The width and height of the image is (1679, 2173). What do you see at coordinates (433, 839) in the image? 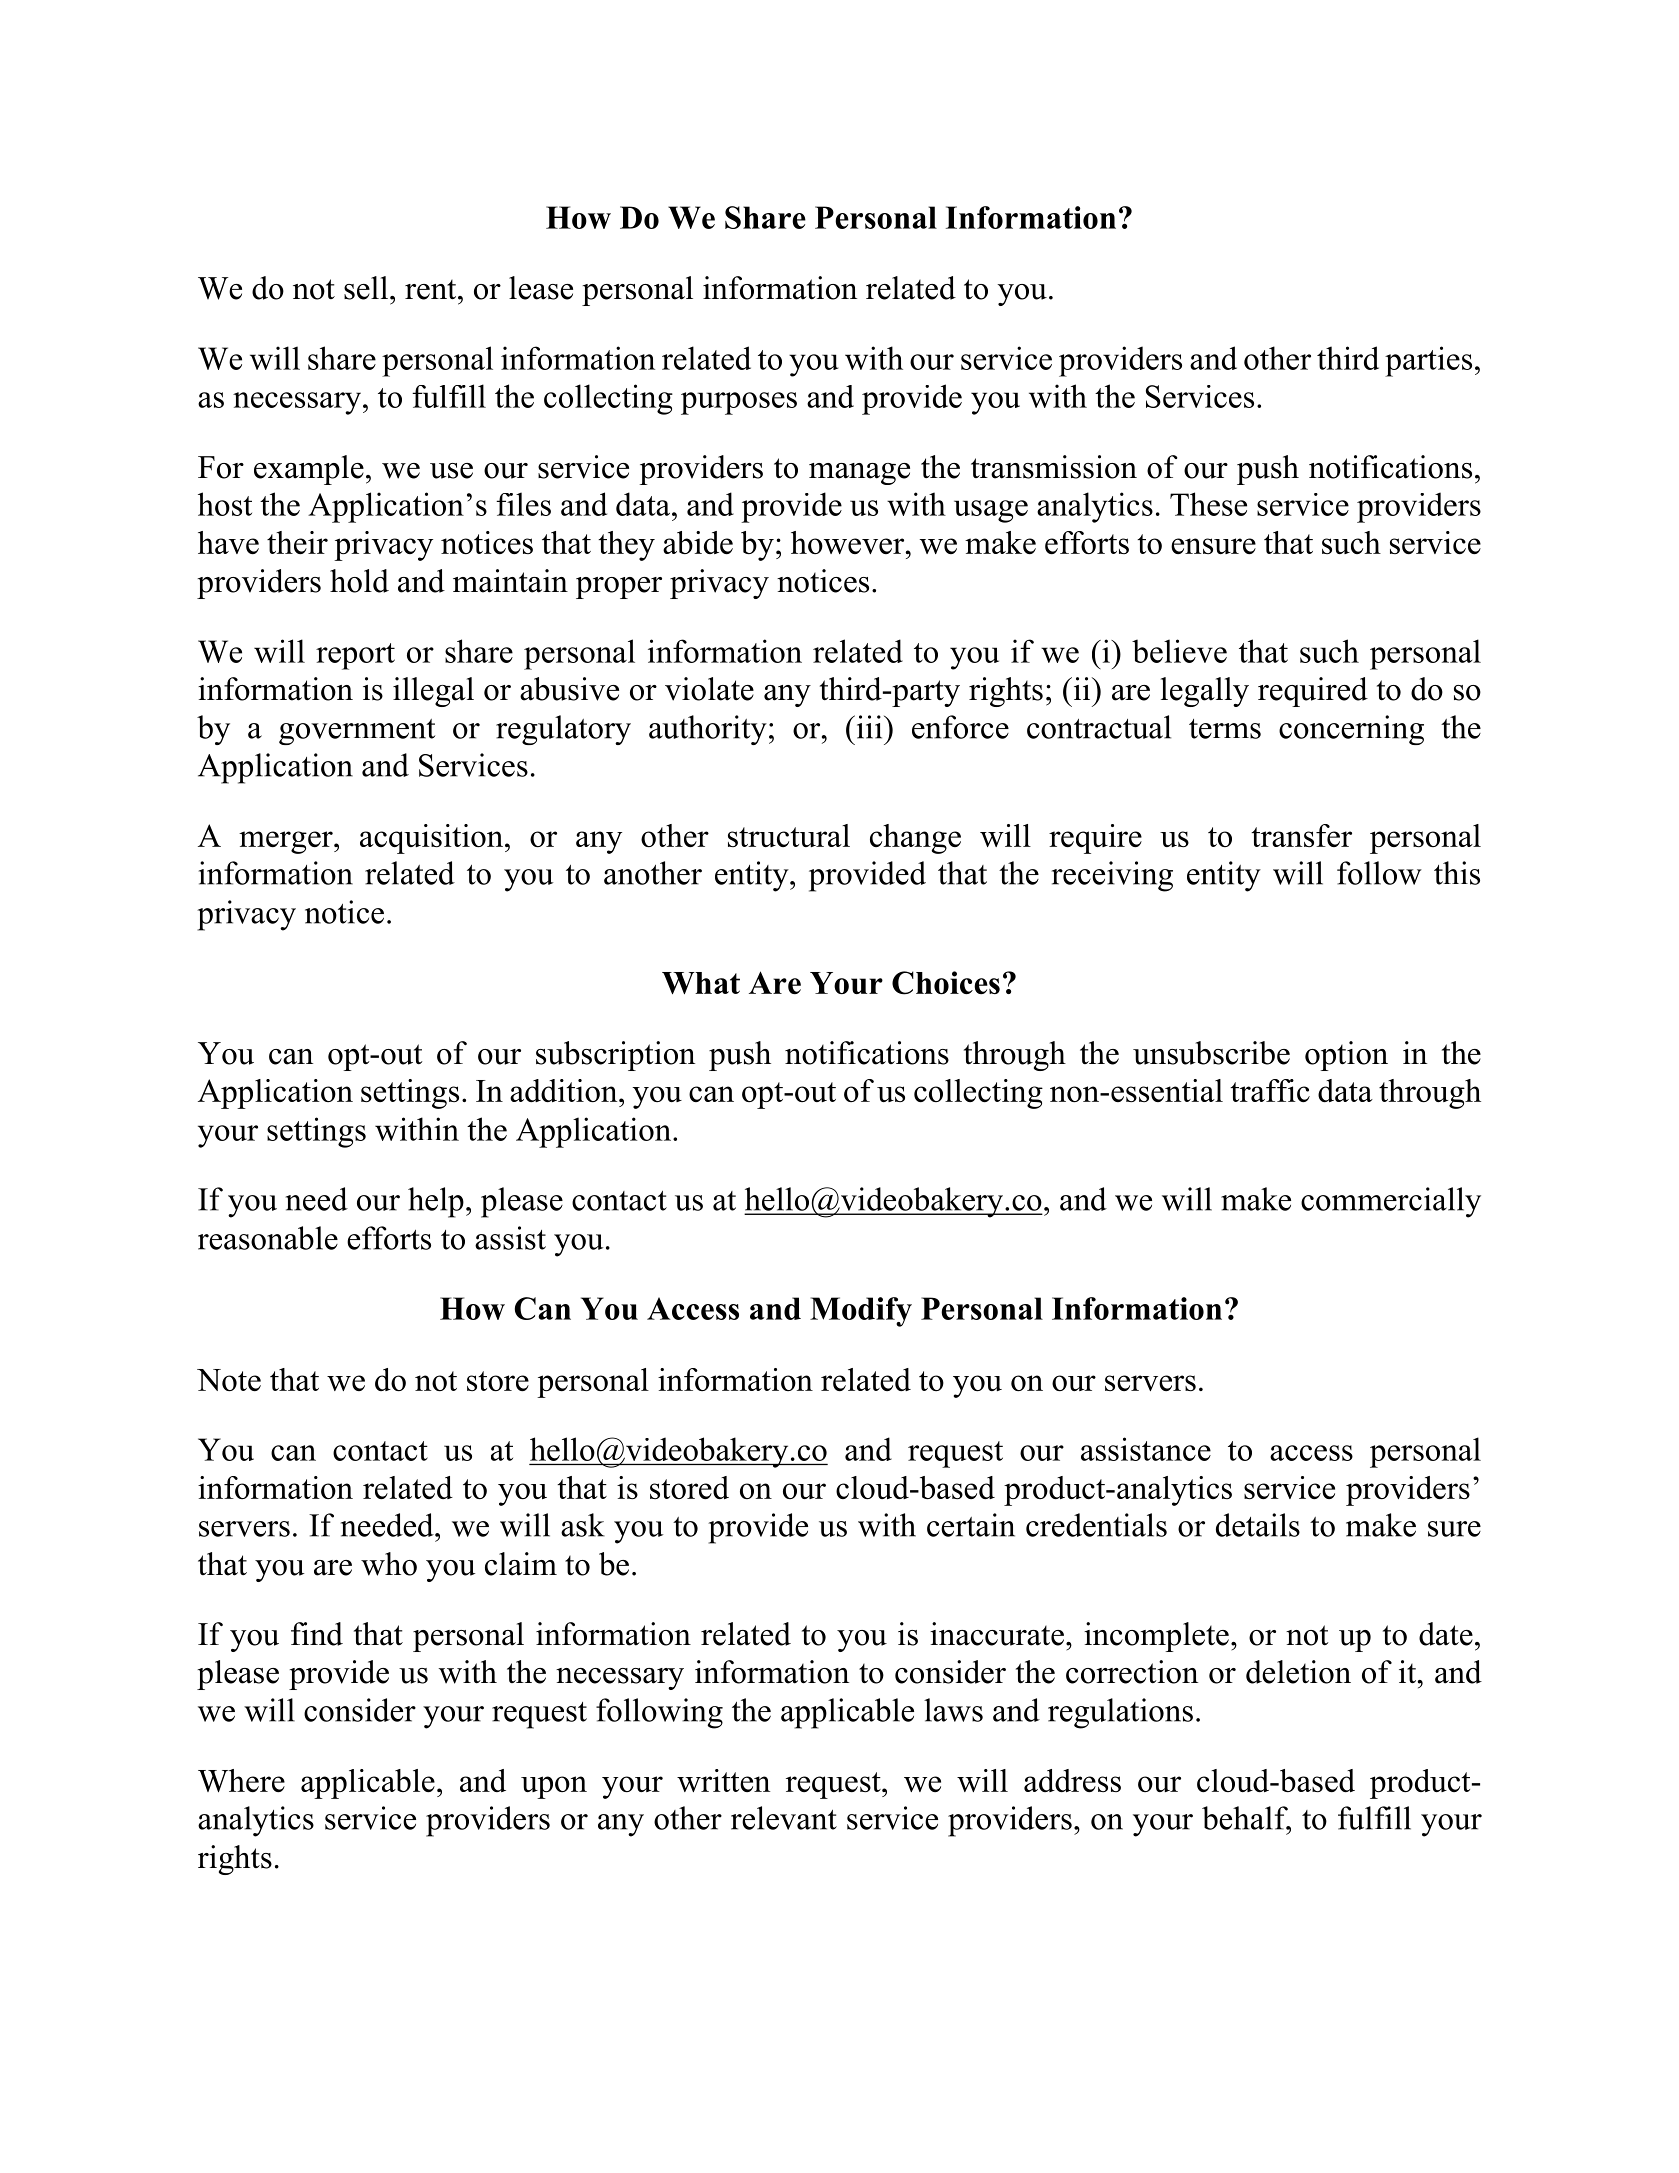
I see `acquisition` at bounding box center [433, 839].
